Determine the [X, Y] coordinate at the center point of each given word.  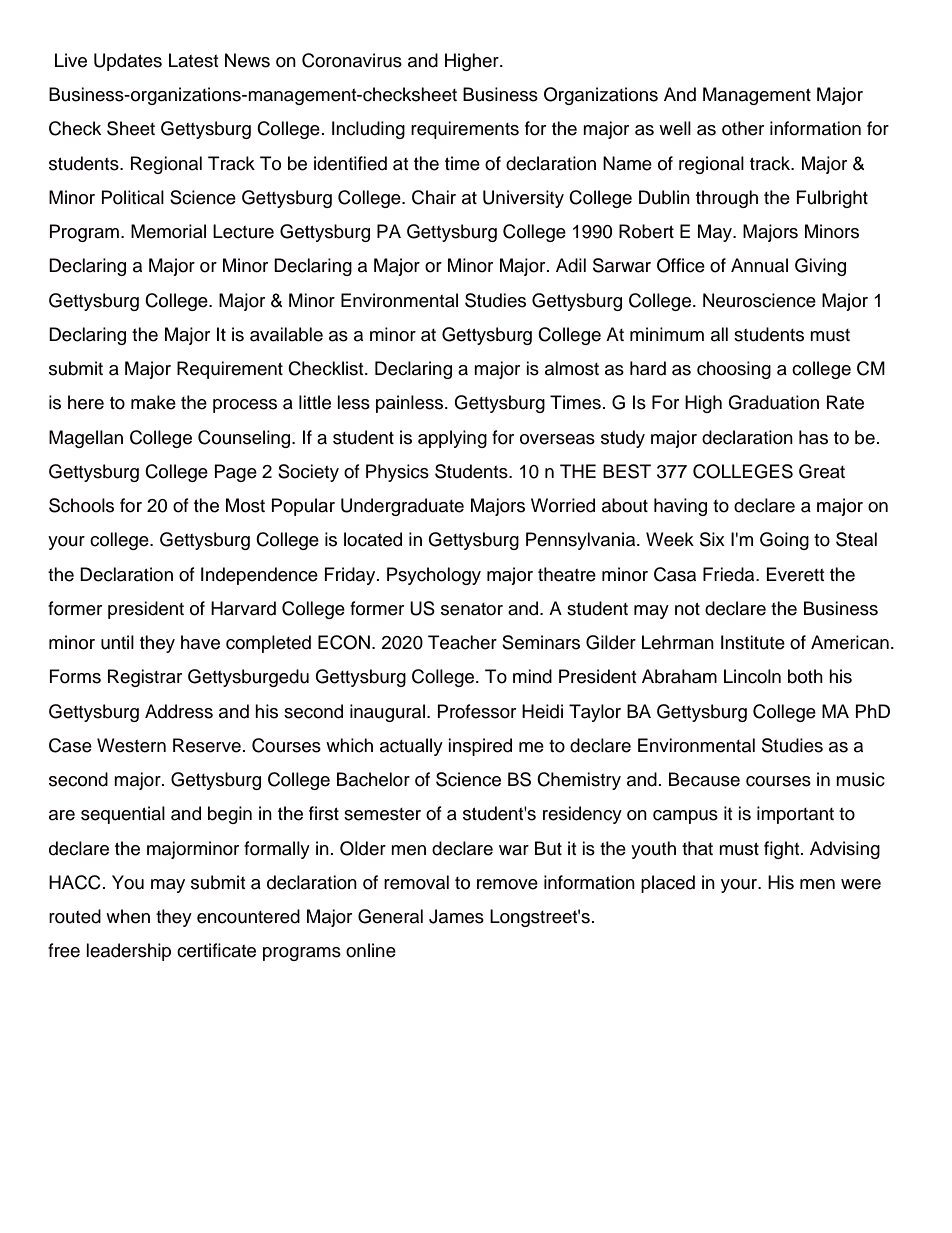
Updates [128, 62]
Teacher [462, 642]
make [153, 402]
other [743, 128]
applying [452, 439]
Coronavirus [352, 60]
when [128, 916]
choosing [734, 370]
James [456, 916]
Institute [753, 642]
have [200, 642]
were [861, 884]
